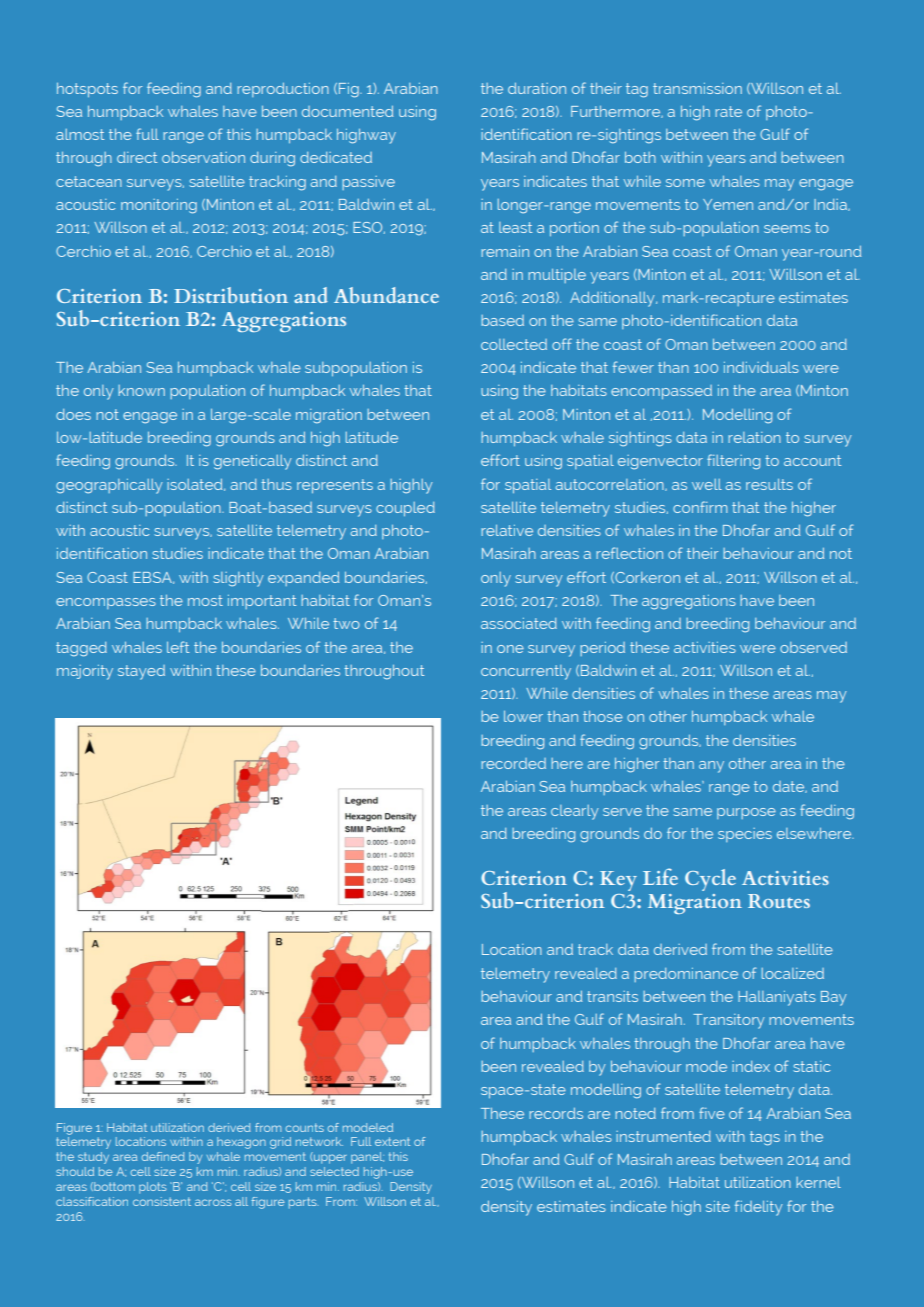 The image size is (924, 1307). Describe the element at coordinates (602, 649) in the screenshot. I see `period` at that location.
